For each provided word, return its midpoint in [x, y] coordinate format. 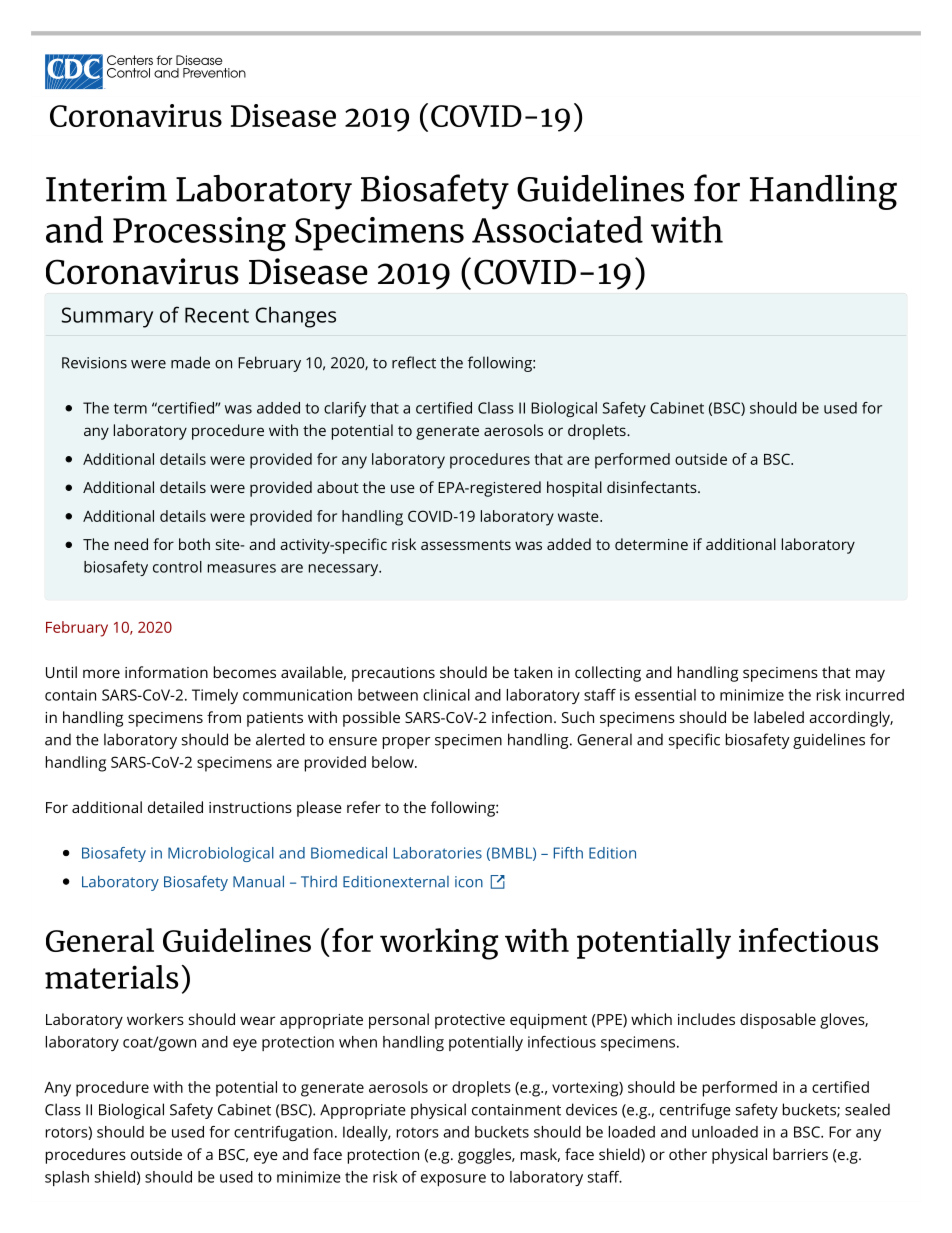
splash [67, 1178]
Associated [557, 229]
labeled [779, 717]
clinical [446, 695]
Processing [199, 234]
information [166, 672]
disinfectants [653, 487]
